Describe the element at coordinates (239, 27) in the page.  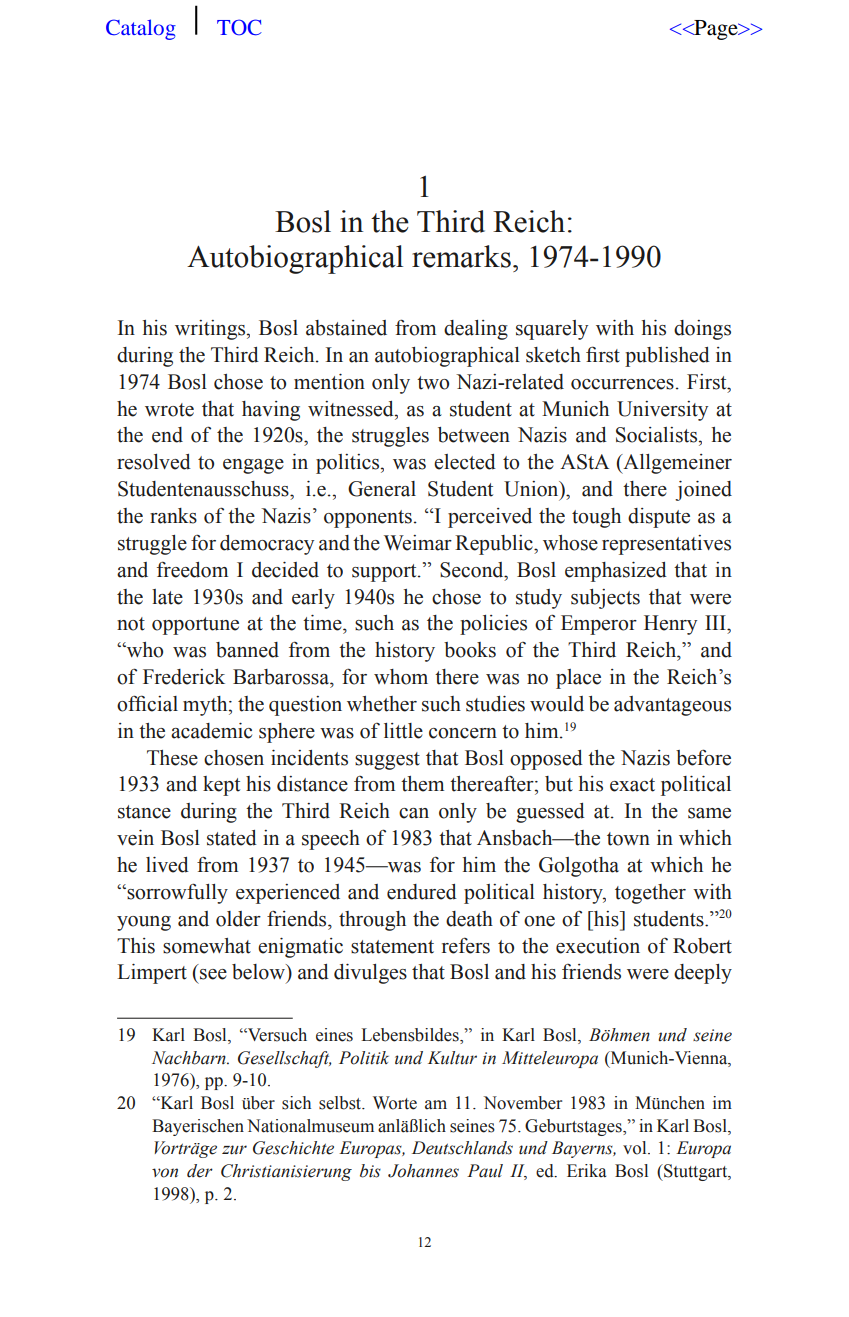
I see `TOC` at that location.
